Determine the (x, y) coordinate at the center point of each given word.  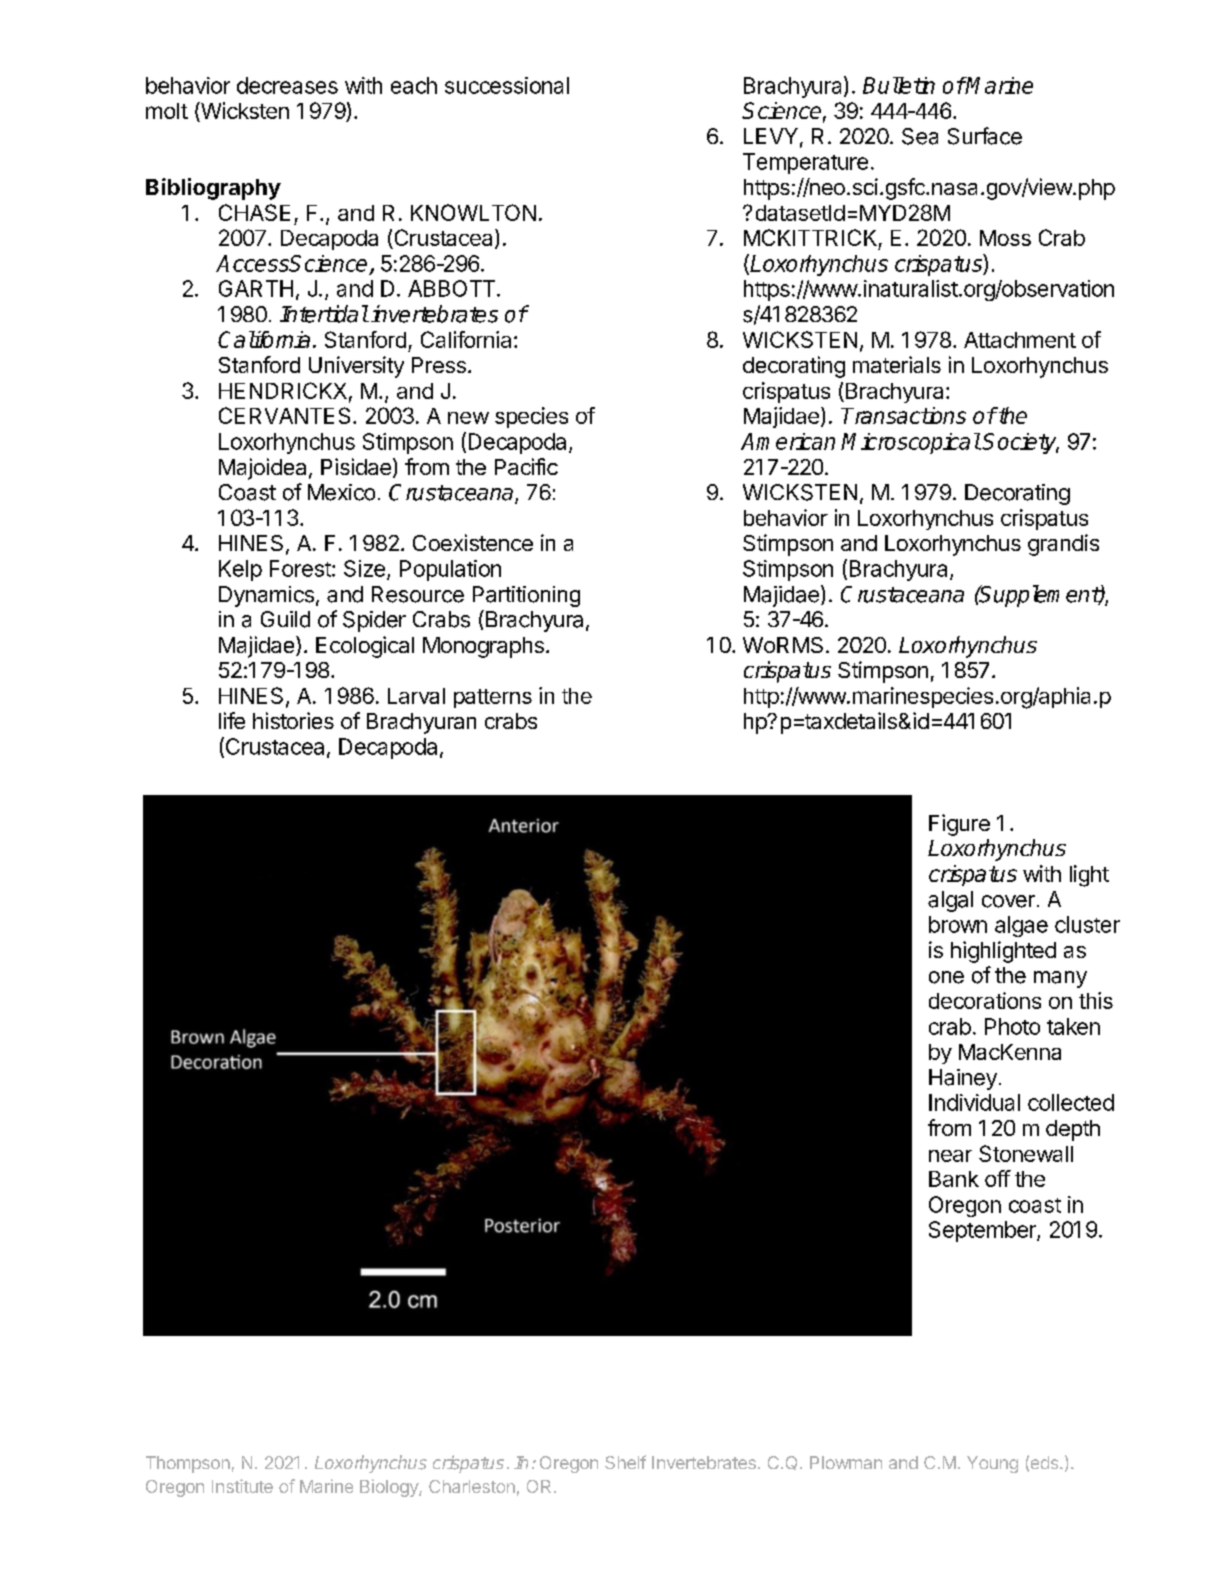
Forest (301, 568)
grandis (1063, 545)
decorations (985, 1000)
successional (507, 85)
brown (958, 924)
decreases (287, 85)
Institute (242, 1486)
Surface (985, 136)
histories (293, 720)
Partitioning (526, 596)
